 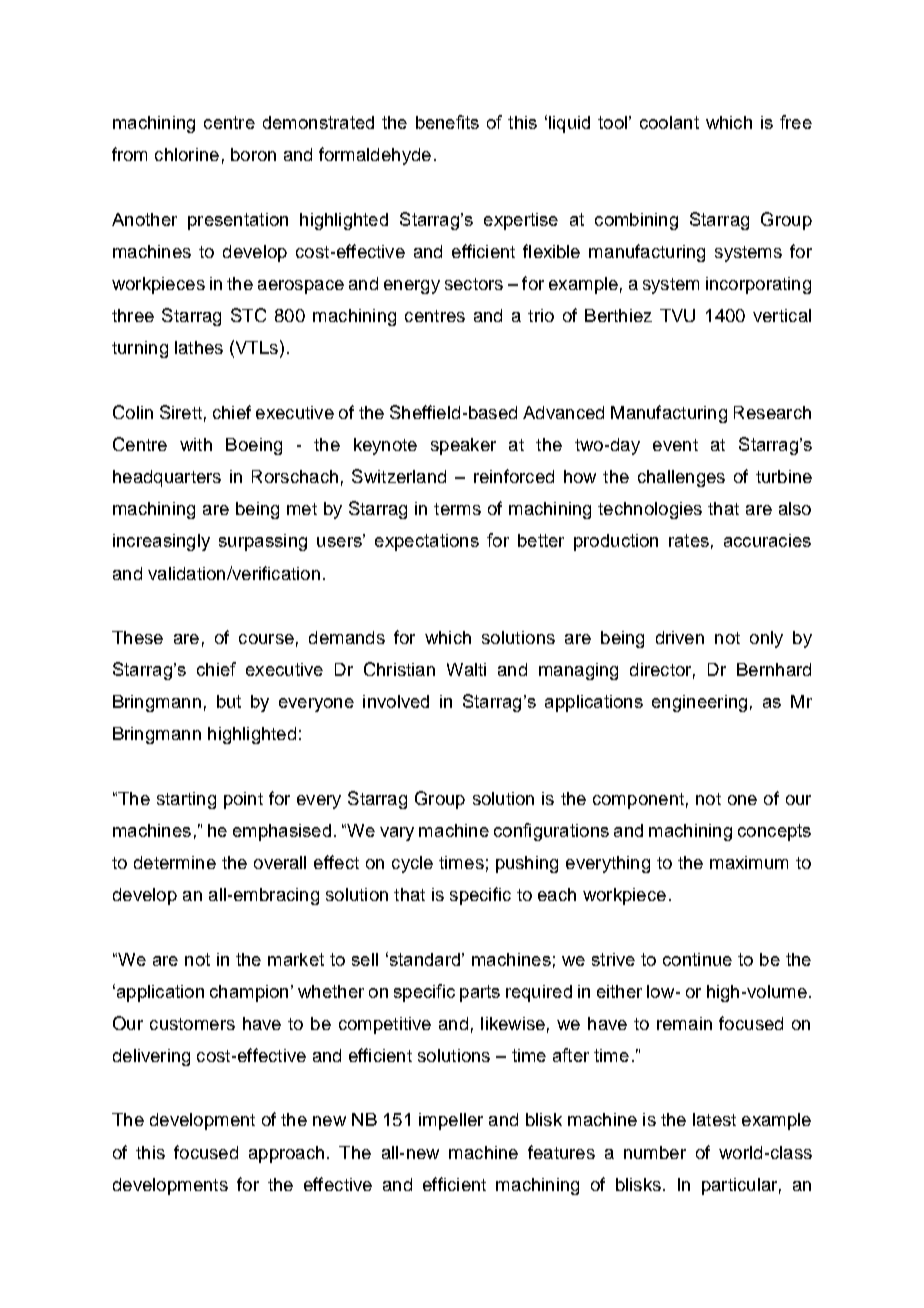 What do you see at coordinates (681, 478) in the screenshot?
I see `challenges` at bounding box center [681, 478].
